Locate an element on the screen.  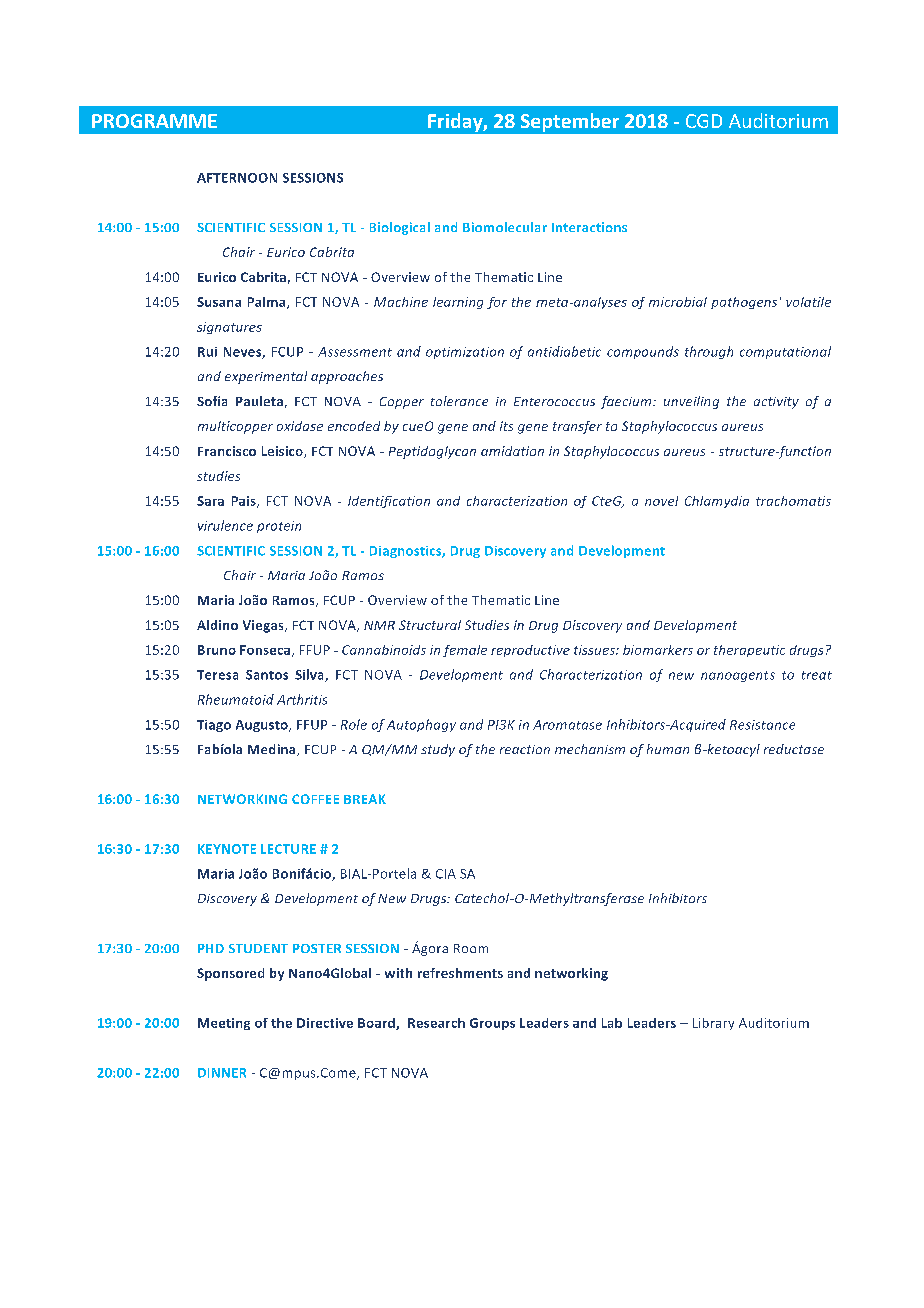
KEYNOTE is located at coordinates (227, 849).
